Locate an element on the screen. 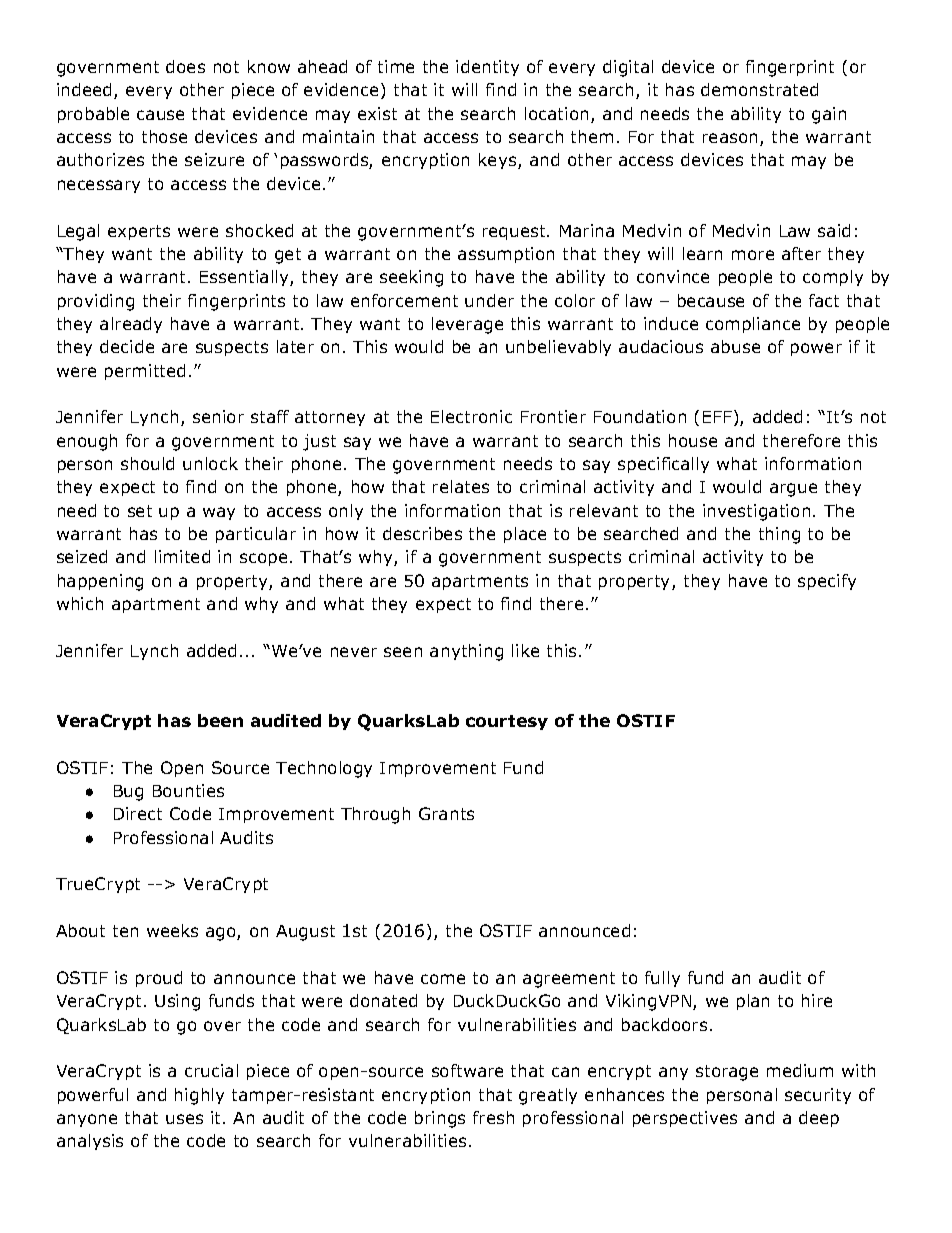  does is located at coordinates (185, 66).
